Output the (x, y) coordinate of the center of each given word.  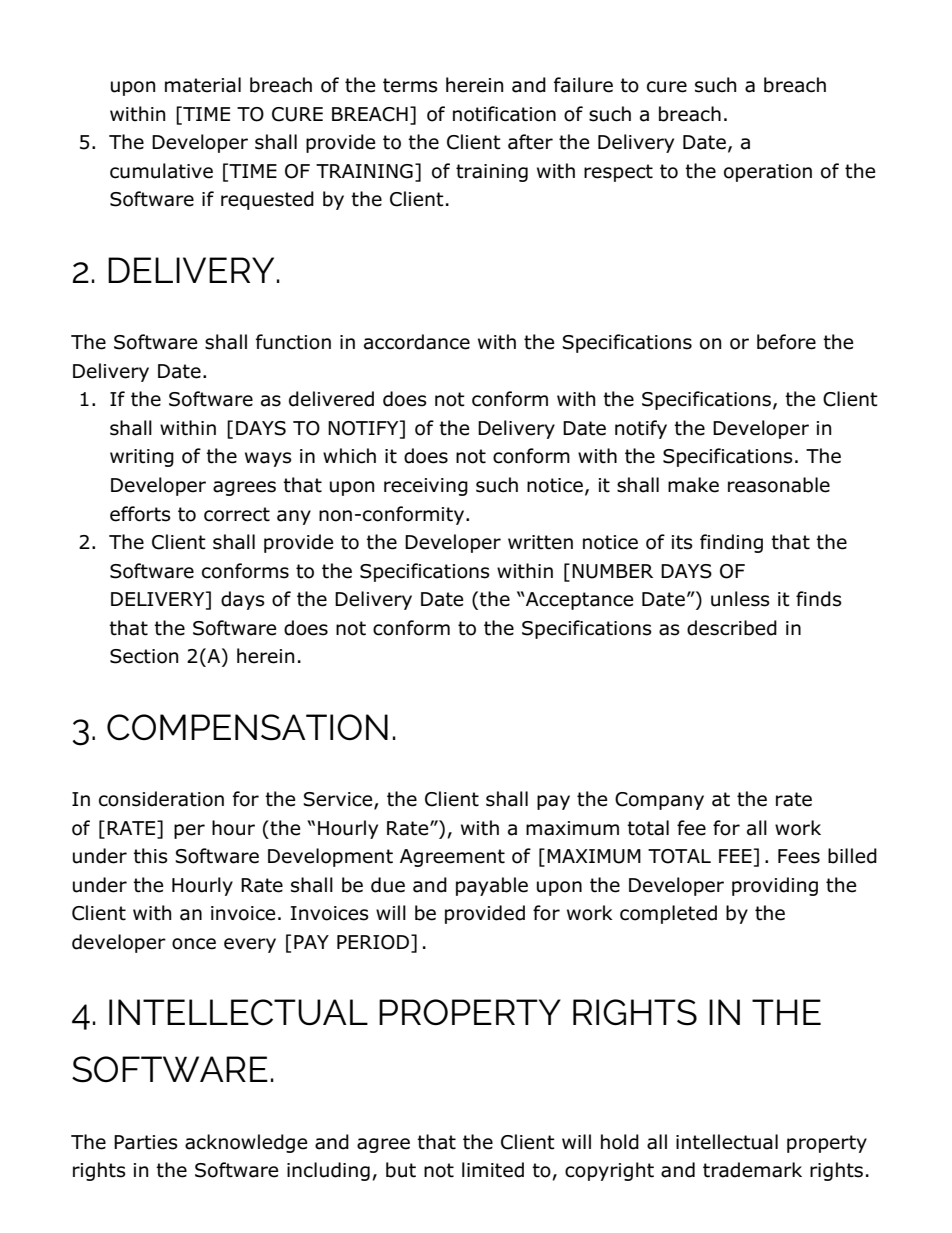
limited (493, 1170)
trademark (752, 1170)
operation (768, 173)
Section (144, 656)
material (203, 85)
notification (504, 114)
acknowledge (246, 1143)
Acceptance (579, 601)
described (732, 628)
